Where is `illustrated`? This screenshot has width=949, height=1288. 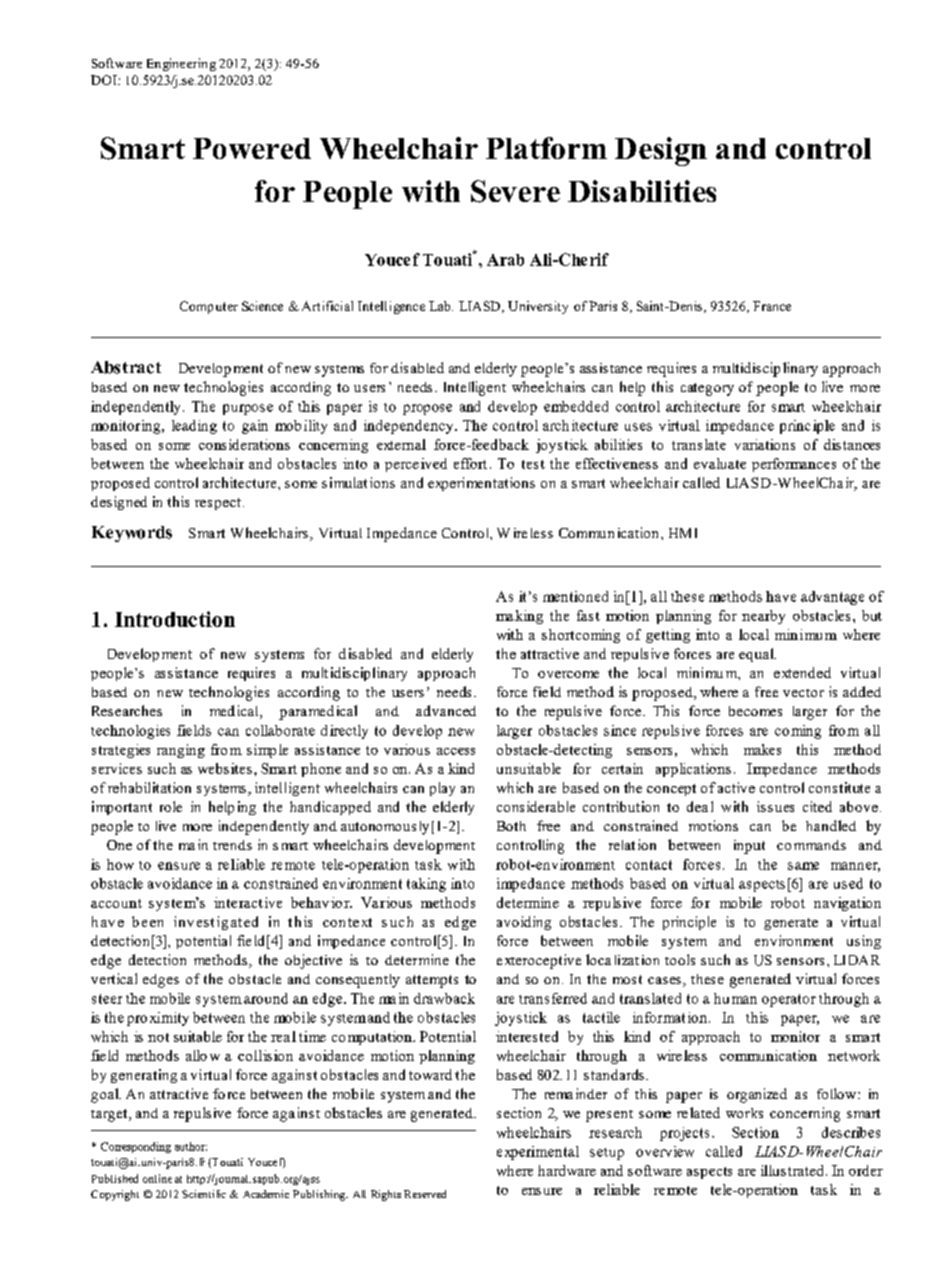
illustrated is located at coordinates (794, 1170).
